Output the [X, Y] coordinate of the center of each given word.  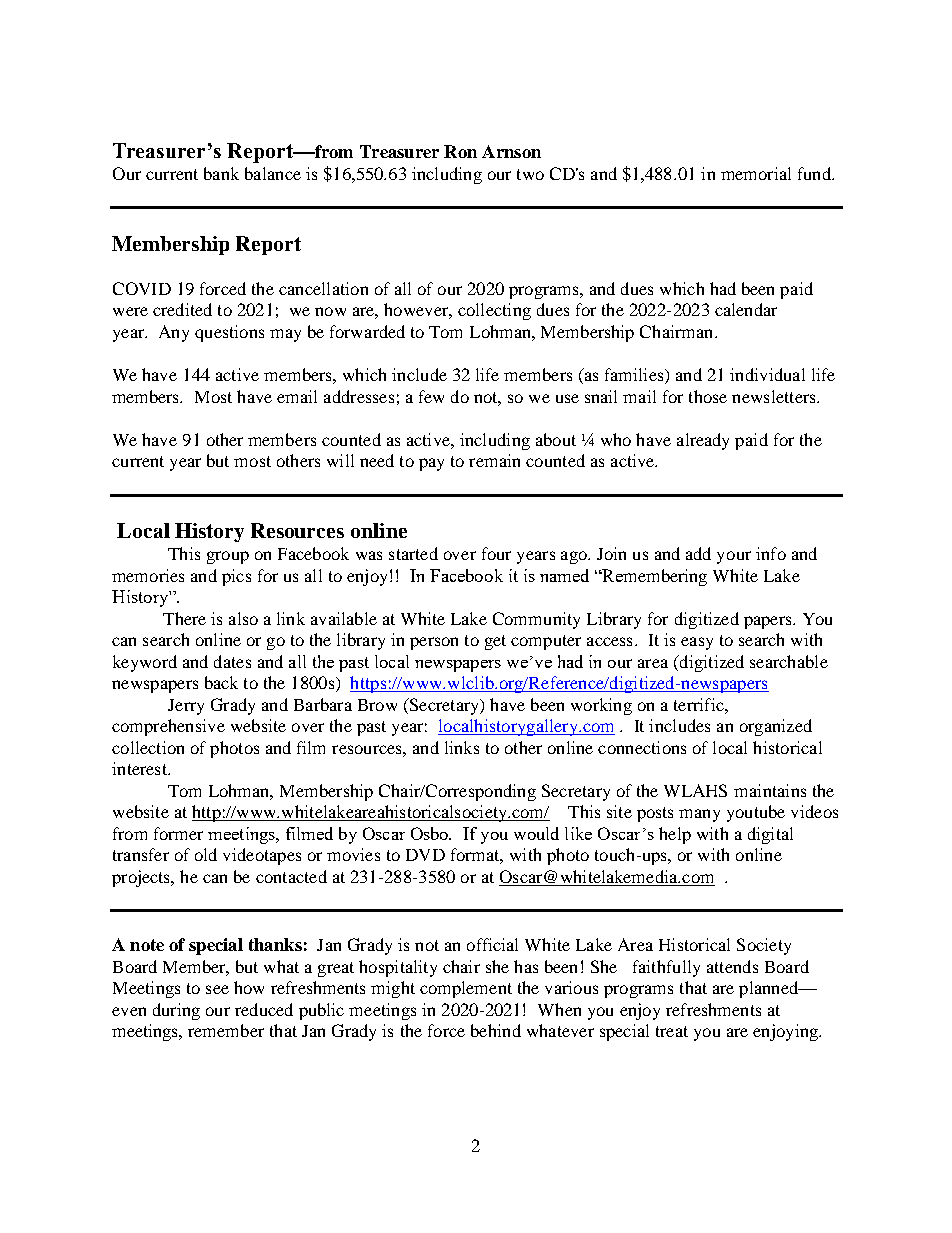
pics [236, 577]
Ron [460, 151]
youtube [756, 813]
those [708, 396]
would [536, 833]
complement [466, 989]
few [431, 396]
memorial [756, 173]
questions [229, 333]
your [734, 557]
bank [221, 173]
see [217, 989]
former [178, 833]
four [496, 553]
